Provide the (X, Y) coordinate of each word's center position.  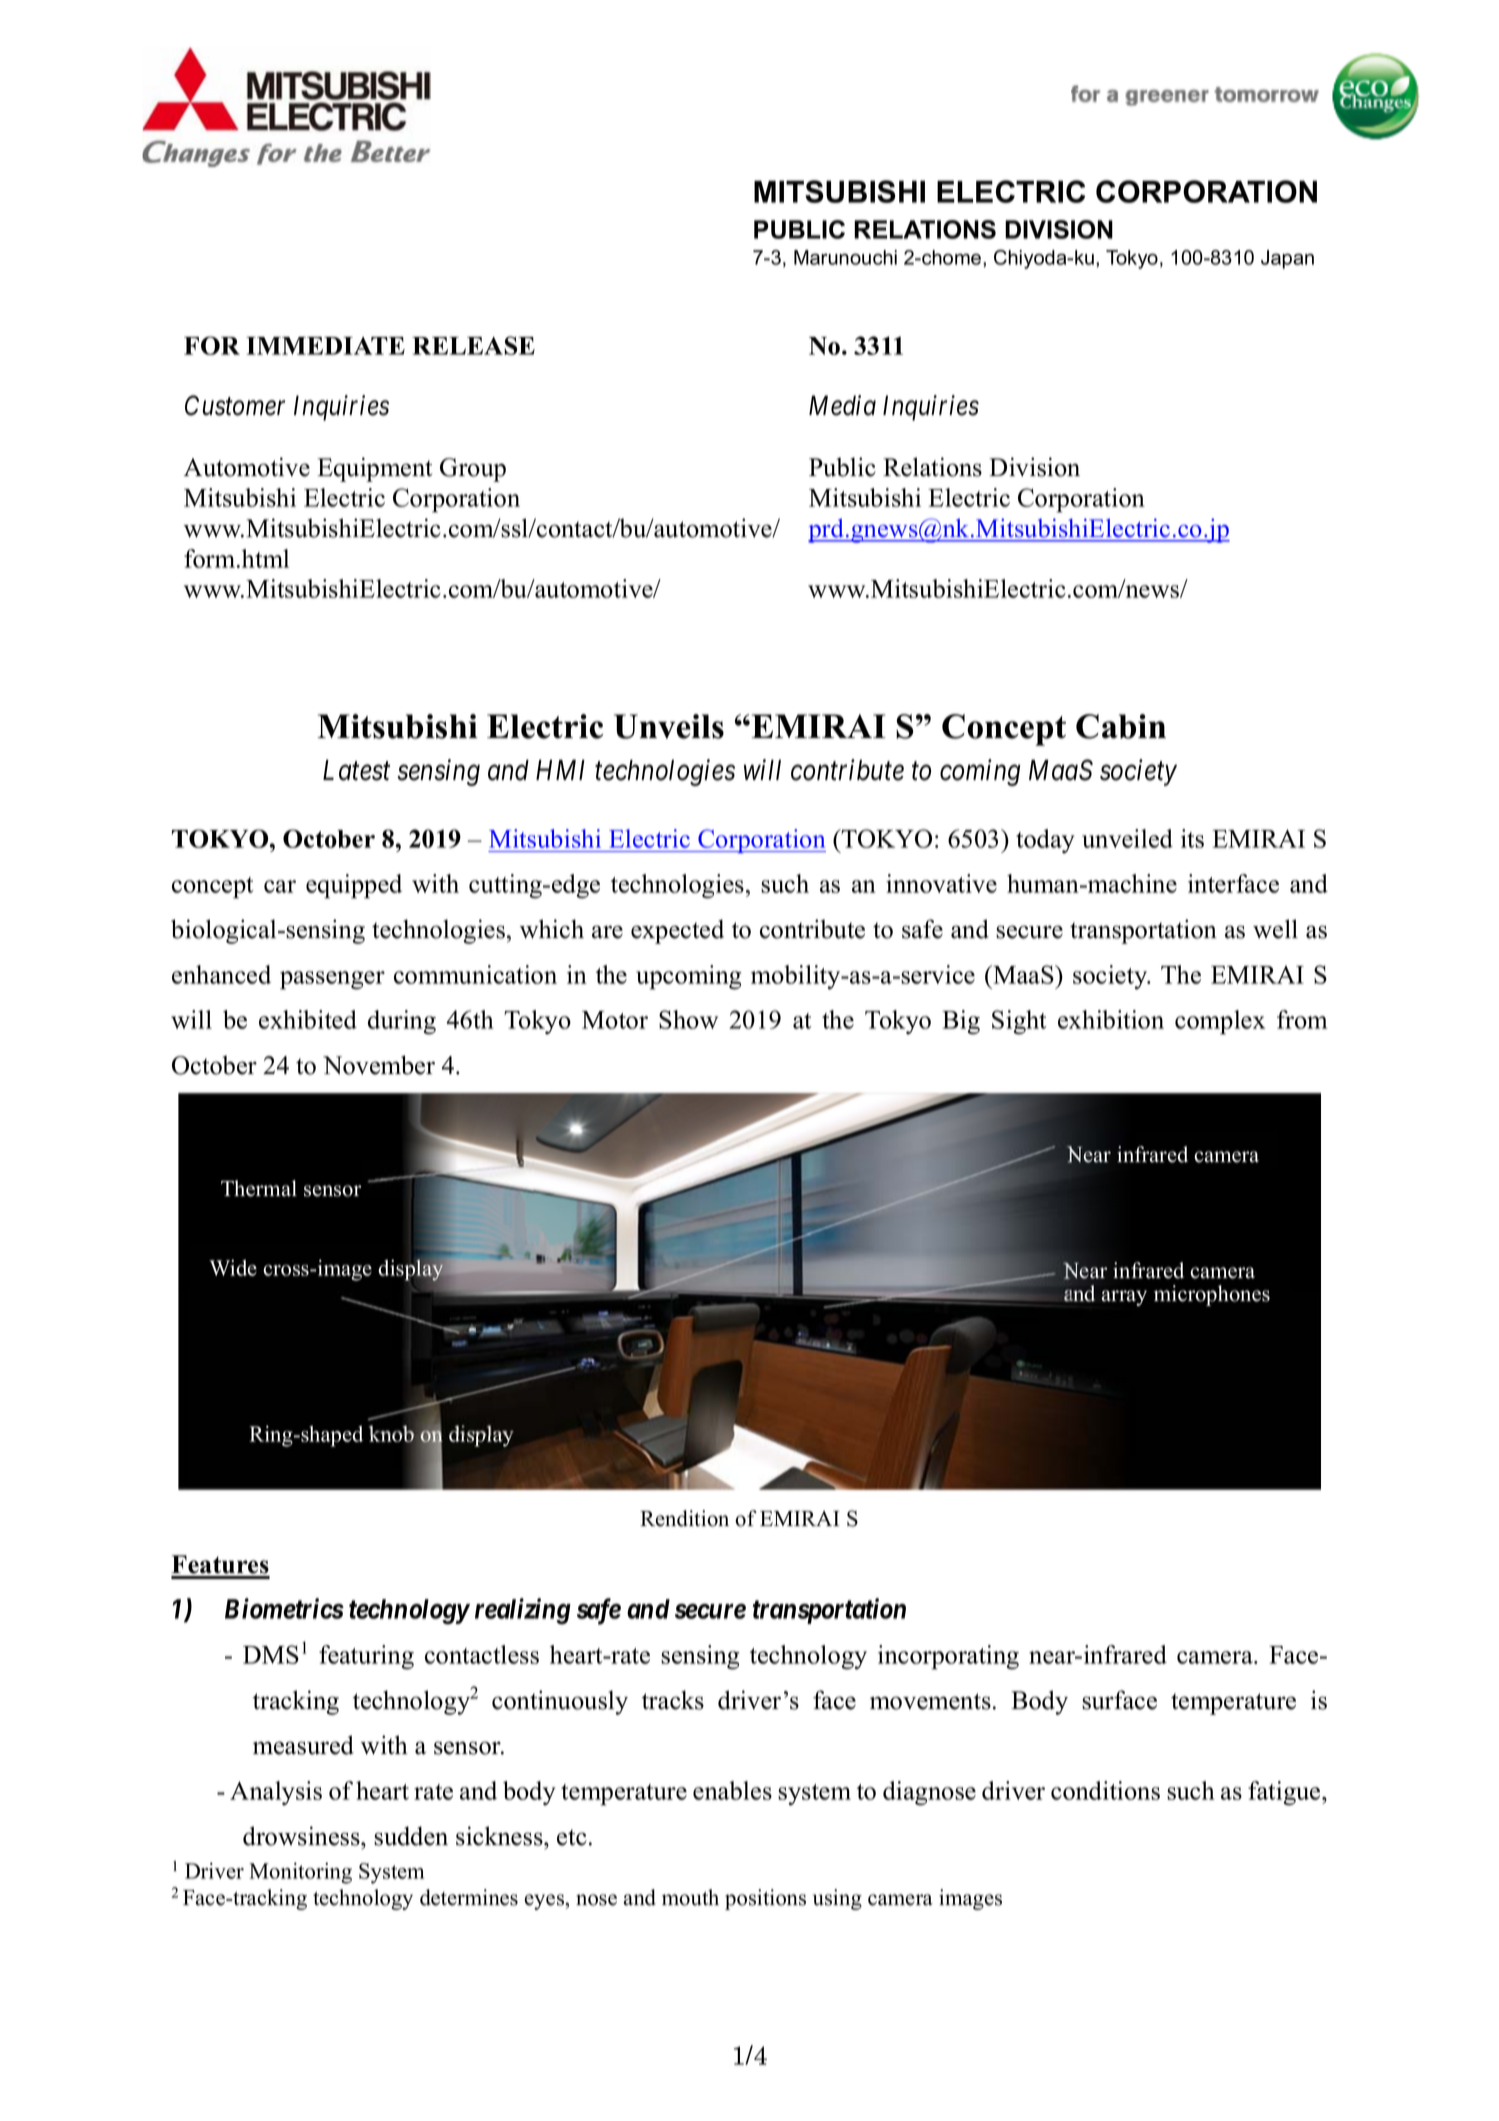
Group (473, 470)
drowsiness (302, 1836)
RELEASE (473, 345)
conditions (1105, 1790)
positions (765, 1899)
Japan (1287, 259)
